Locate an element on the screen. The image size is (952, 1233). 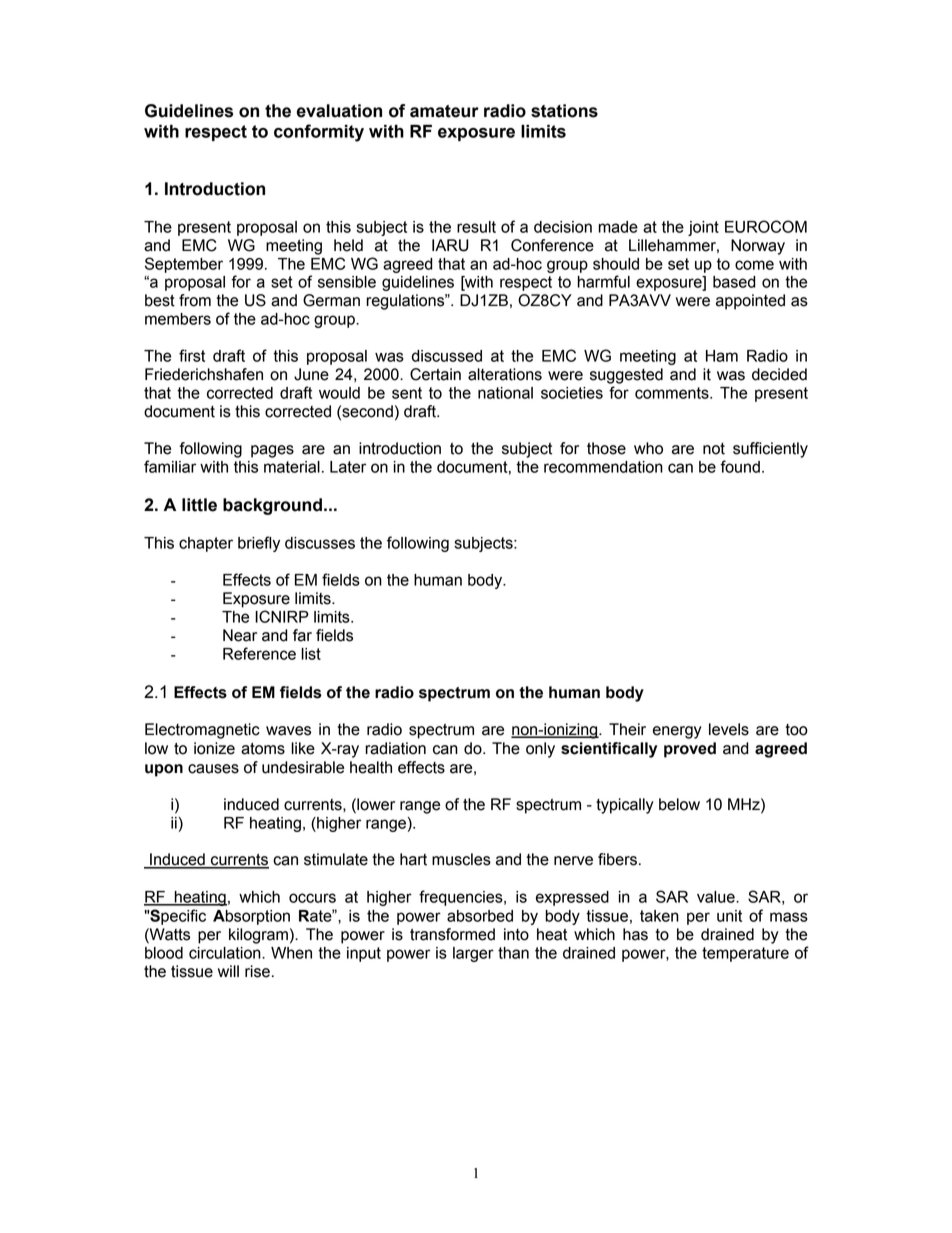
pages is located at coordinates (272, 451).
